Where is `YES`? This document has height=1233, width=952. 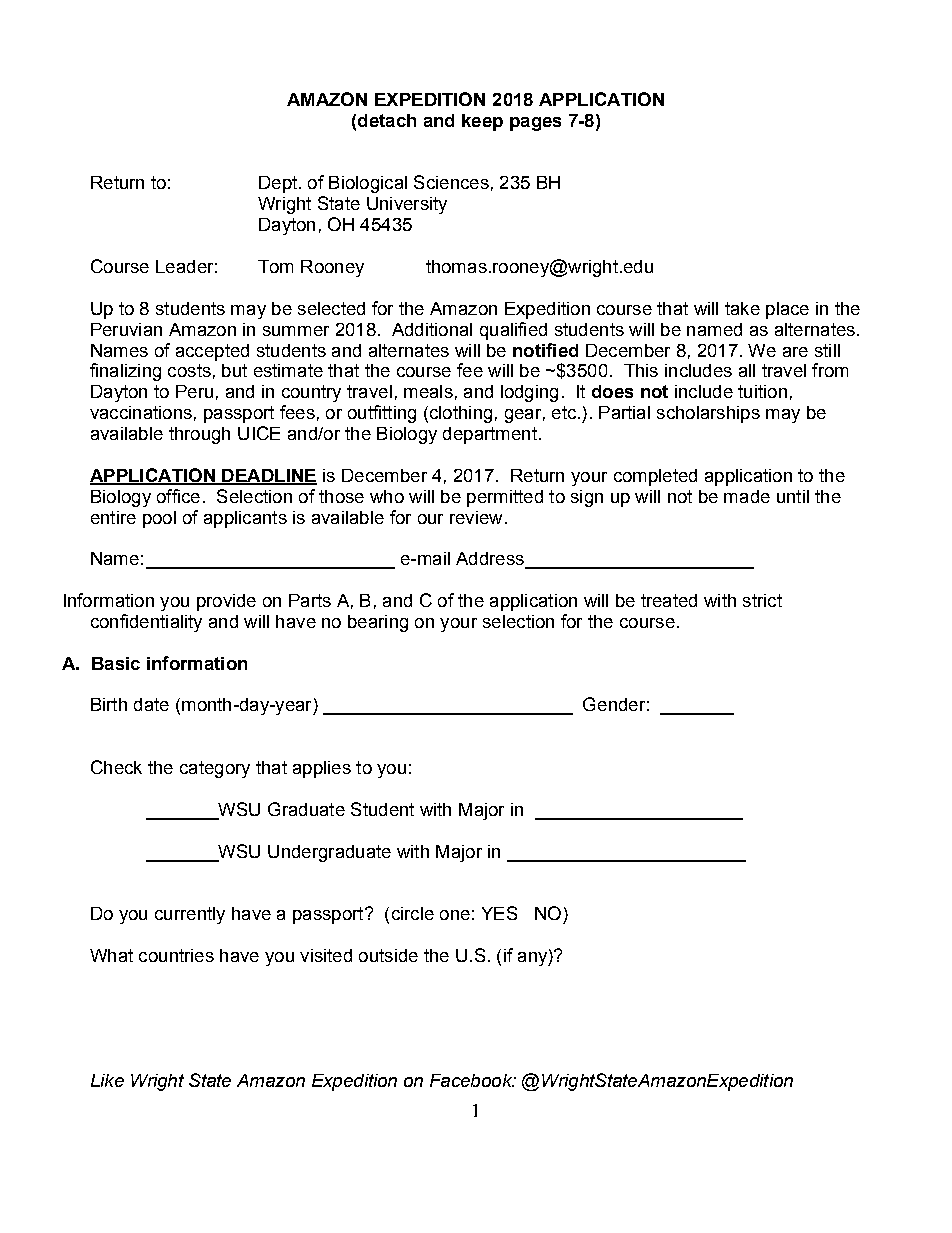 YES is located at coordinates (499, 913).
